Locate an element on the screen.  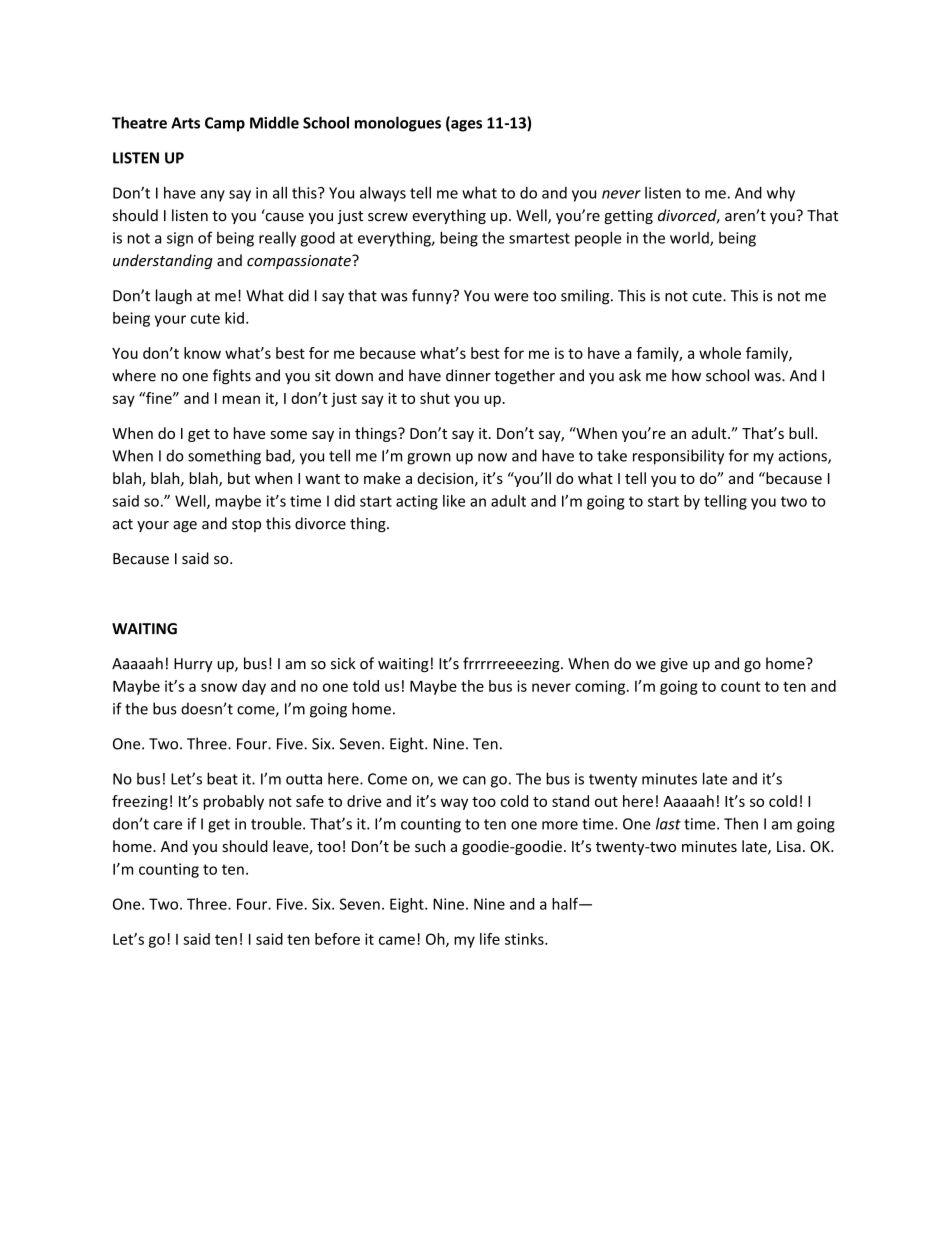
why is located at coordinates (781, 194).
